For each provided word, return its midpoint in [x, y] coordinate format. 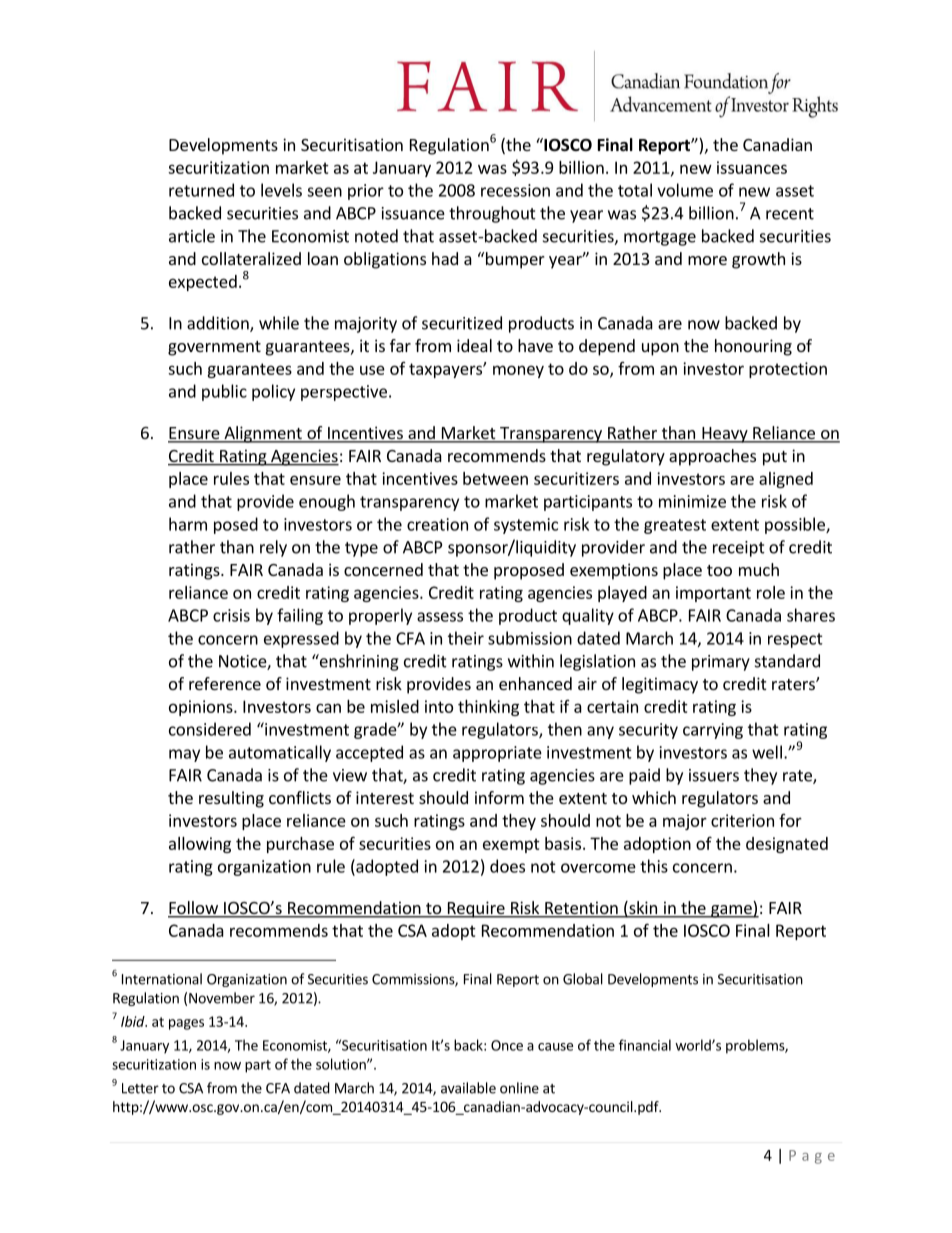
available [468, 1088]
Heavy [725, 435]
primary [721, 663]
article [192, 236]
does [507, 866]
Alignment [263, 434]
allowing [200, 845]
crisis [231, 615]
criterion [742, 820]
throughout [492, 214]
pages [186, 1024]
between [495, 478]
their [466, 638]
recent [790, 214]
